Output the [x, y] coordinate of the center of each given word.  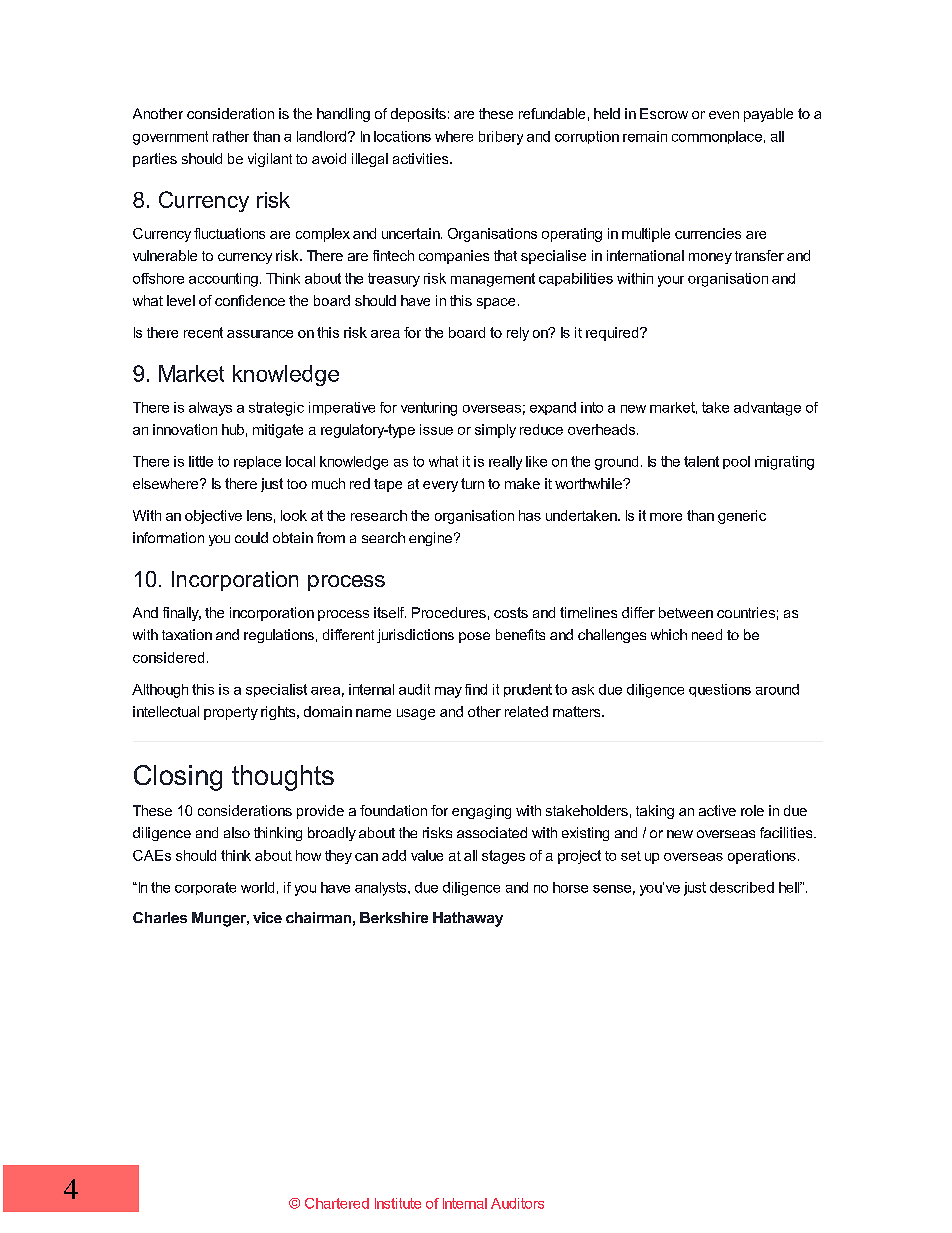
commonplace [717, 137]
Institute [398, 1203]
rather [231, 136]
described [742, 887]
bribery [501, 138]
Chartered [337, 1203]
